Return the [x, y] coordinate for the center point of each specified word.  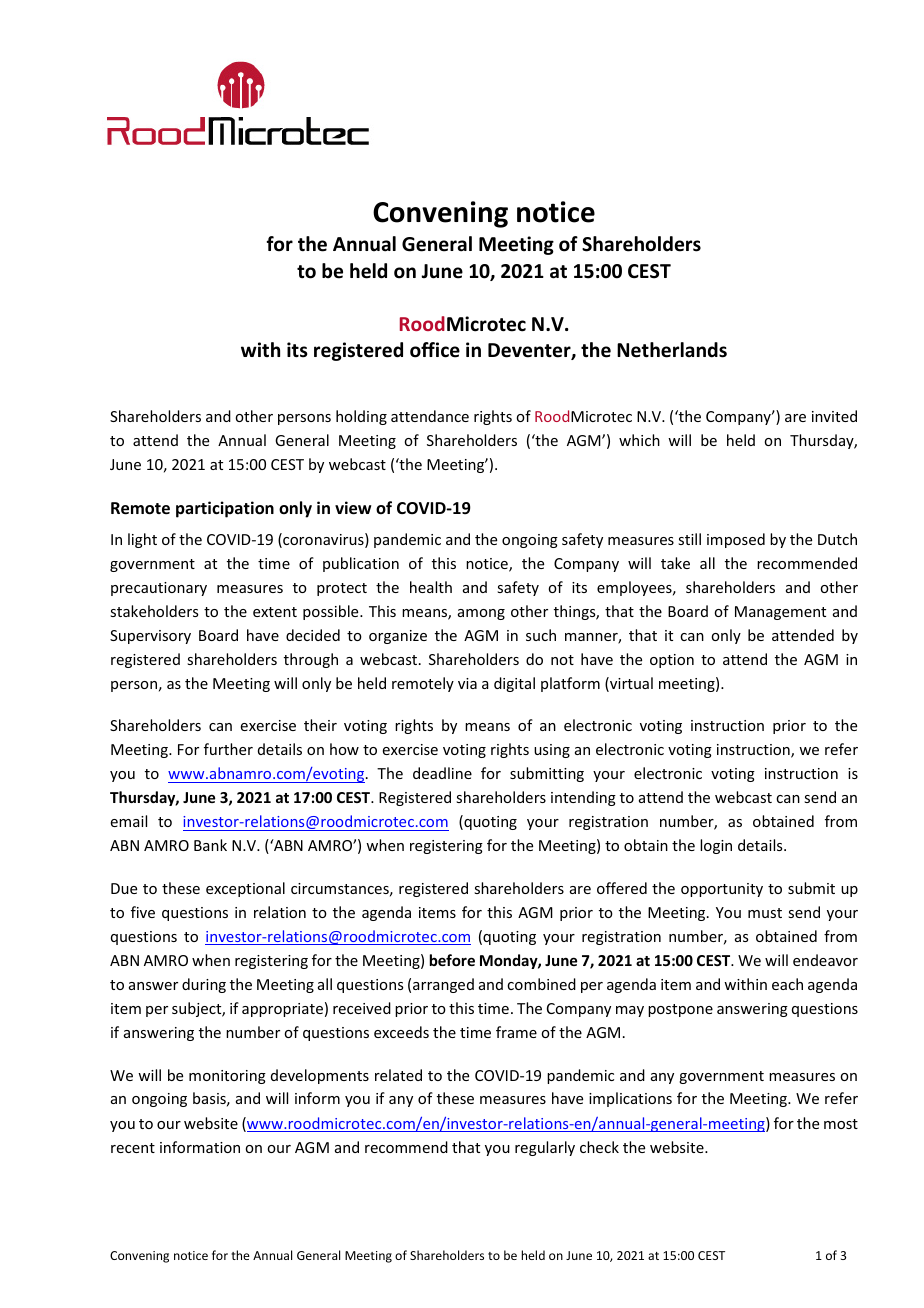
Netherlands [672, 350]
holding [361, 417]
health [431, 587]
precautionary [159, 589]
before [452, 960]
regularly [545, 1148]
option [672, 661]
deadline [442, 773]
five [143, 912]
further [228, 749]
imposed [736, 540]
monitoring [227, 1077]
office [435, 350]
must [765, 913]
